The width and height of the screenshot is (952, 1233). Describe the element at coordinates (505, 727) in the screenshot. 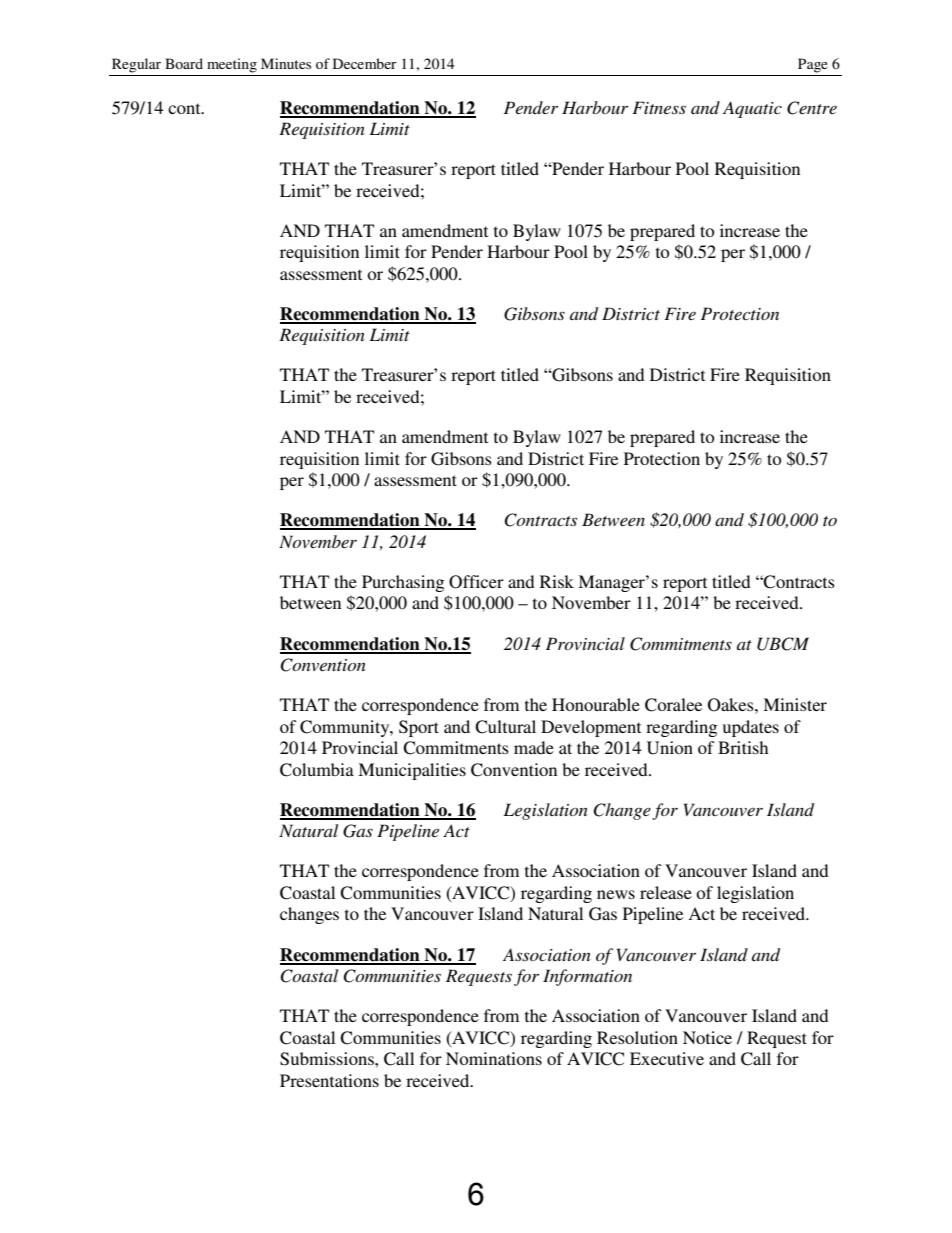

I see `Cultural` at that location.
